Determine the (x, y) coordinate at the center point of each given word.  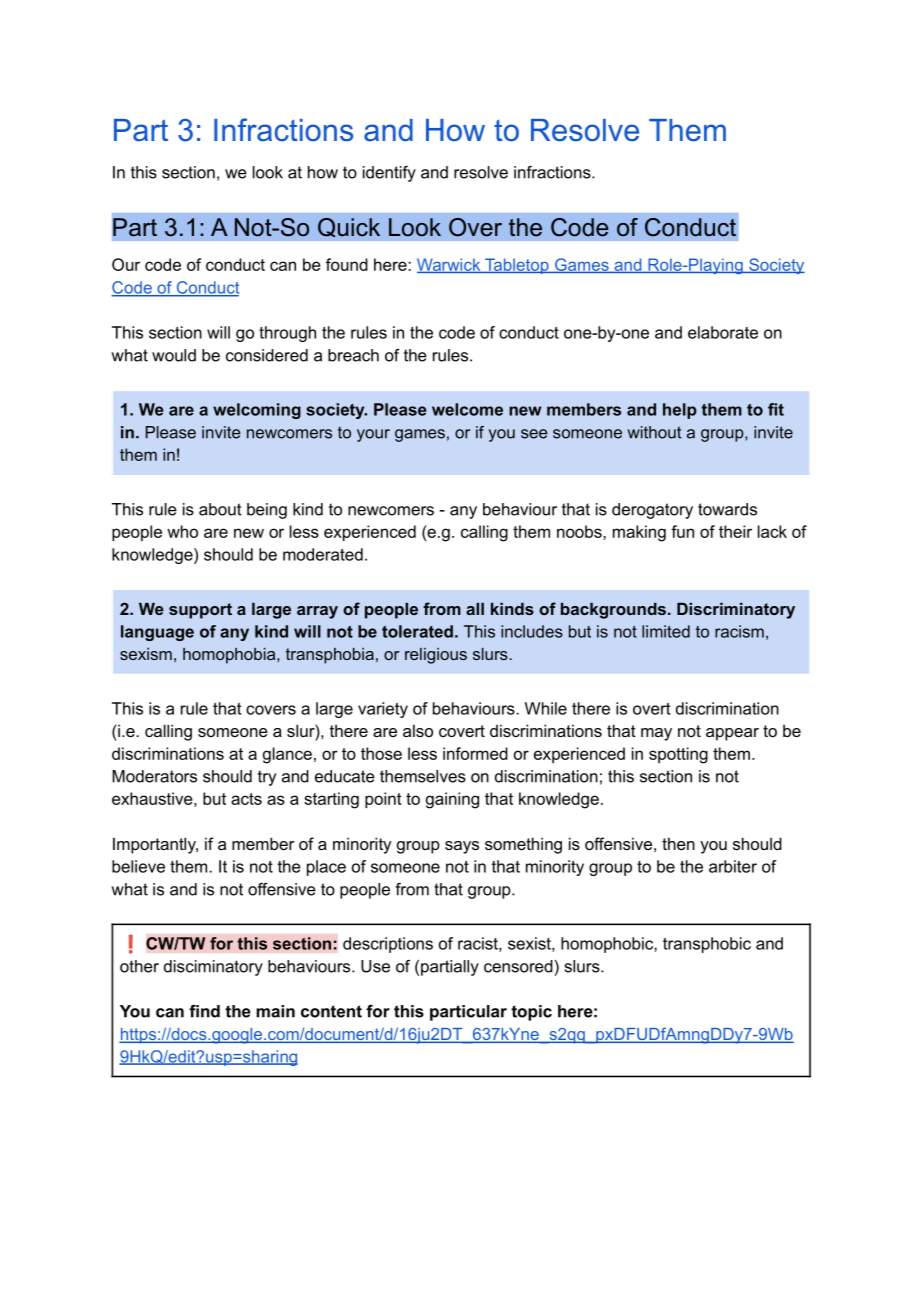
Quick (349, 227)
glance (287, 755)
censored (518, 966)
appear (732, 734)
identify (389, 174)
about (220, 509)
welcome (467, 409)
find (204, 1011)
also (418, 730)
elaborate (723, 332)
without (654, 432)
